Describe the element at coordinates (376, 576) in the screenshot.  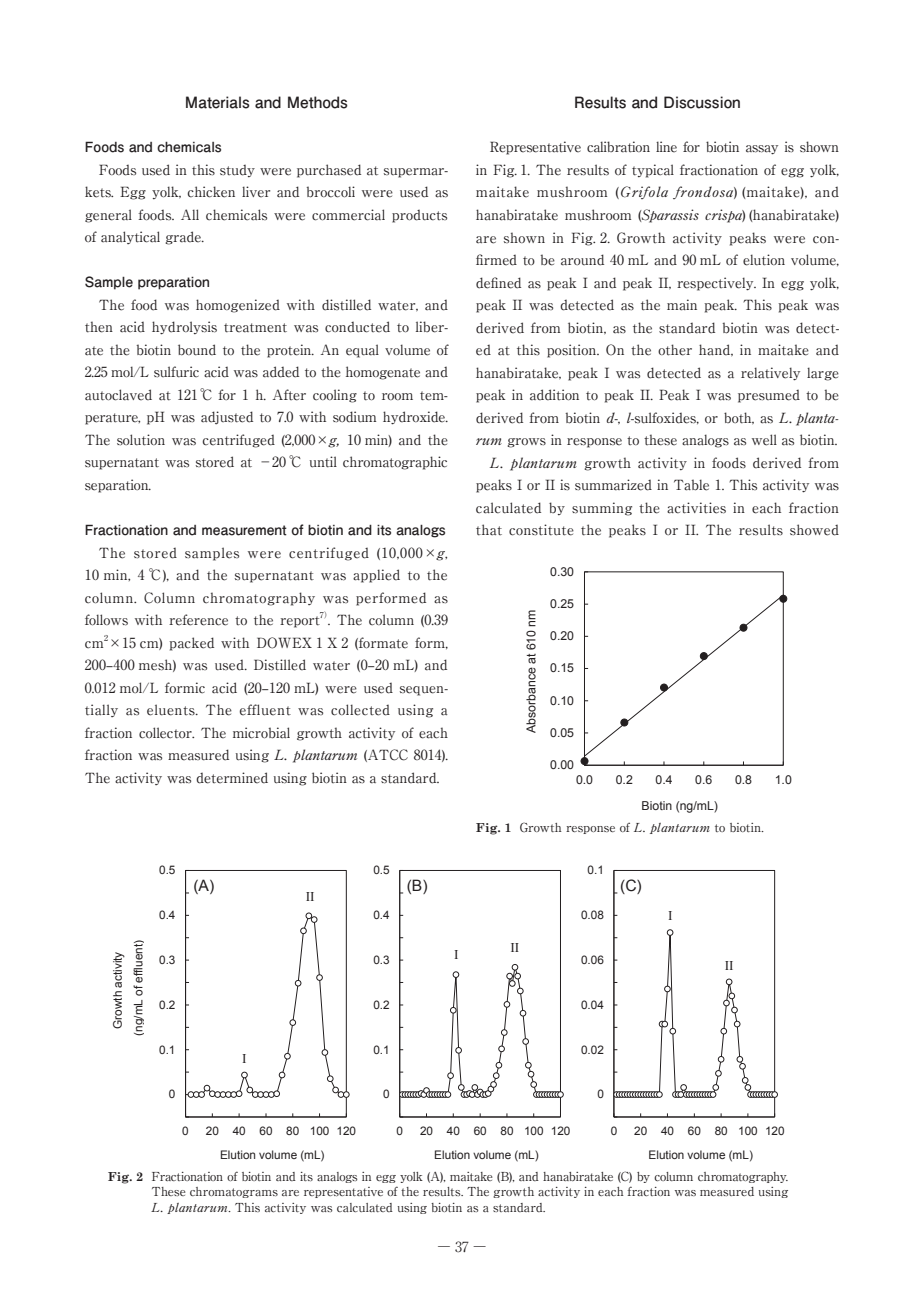
I see `applied` at that location.
